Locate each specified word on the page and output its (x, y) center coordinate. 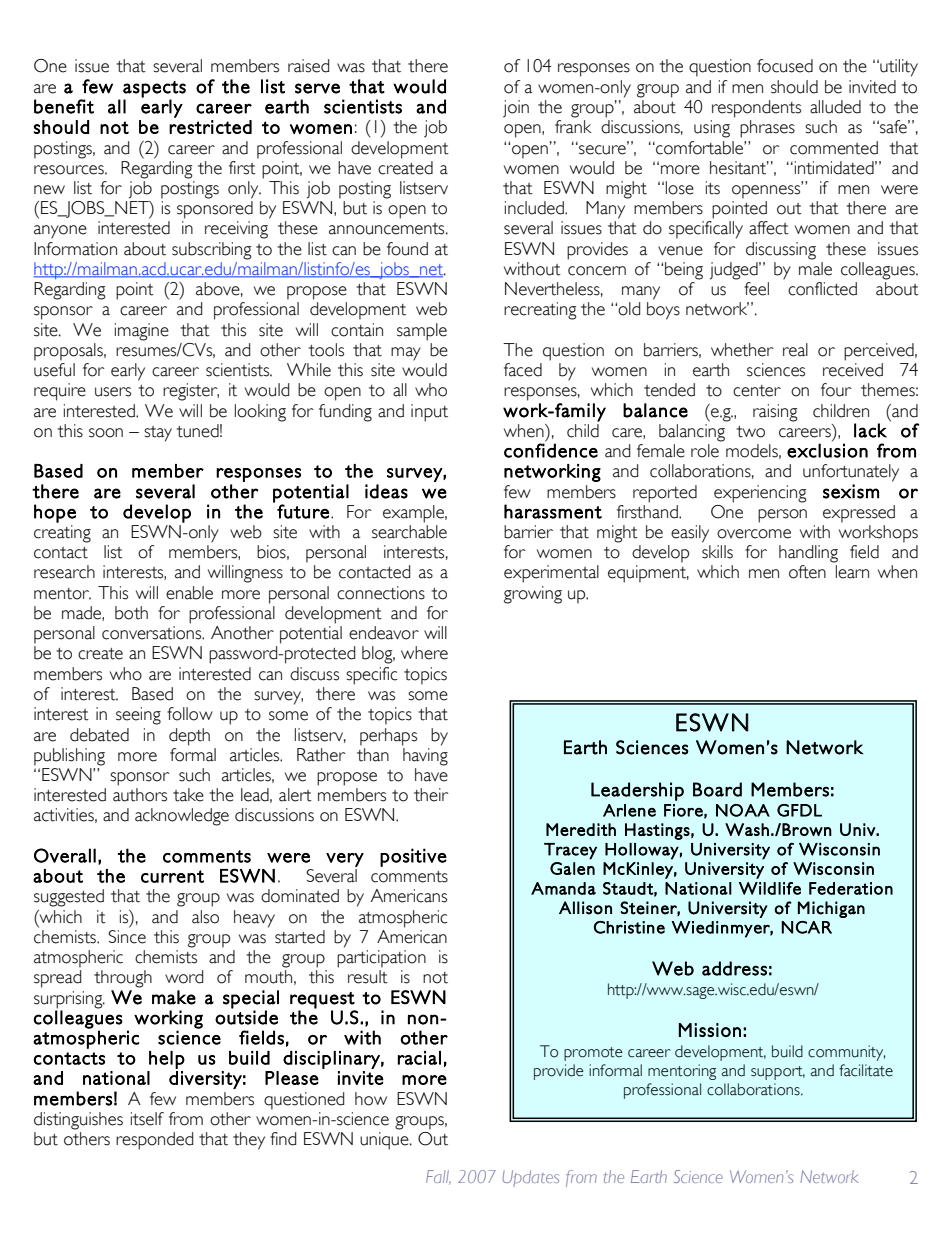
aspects (154, 89)
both (131, 613)
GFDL (799, 810)
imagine (142, 332)
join (516, 109)
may (406, 354)
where (424, 653)
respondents (756, 109)
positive (413, 857)
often (807, 572)
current (172, 876)
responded (154, 1141)
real (795, 350)
